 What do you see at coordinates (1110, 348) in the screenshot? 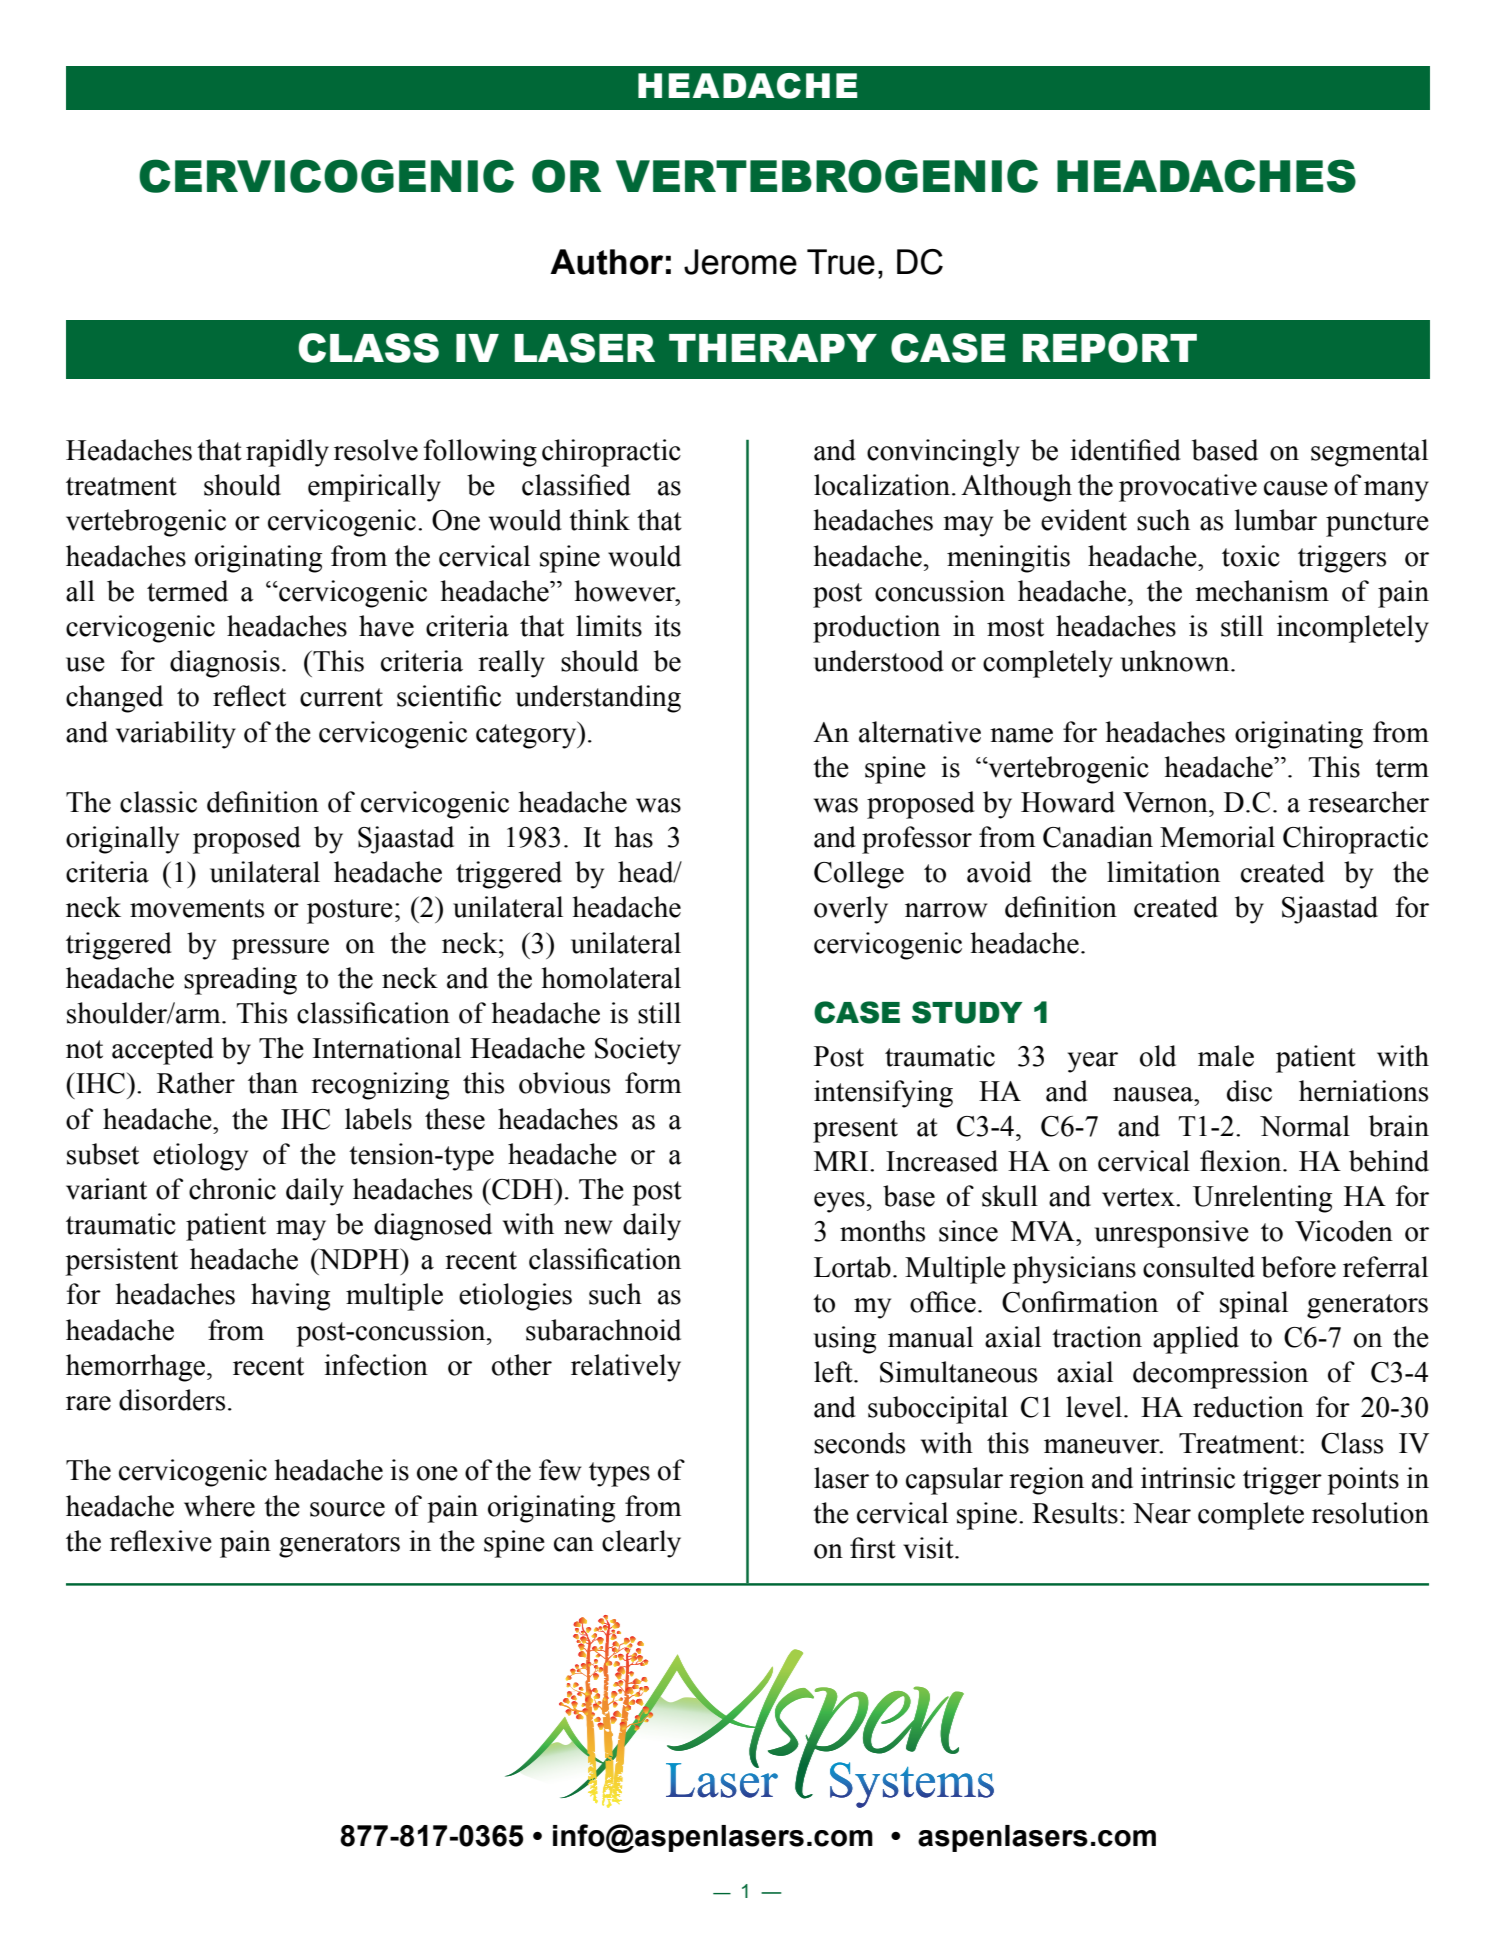
I see `REPORT` at bounding box center [1110, 348].
